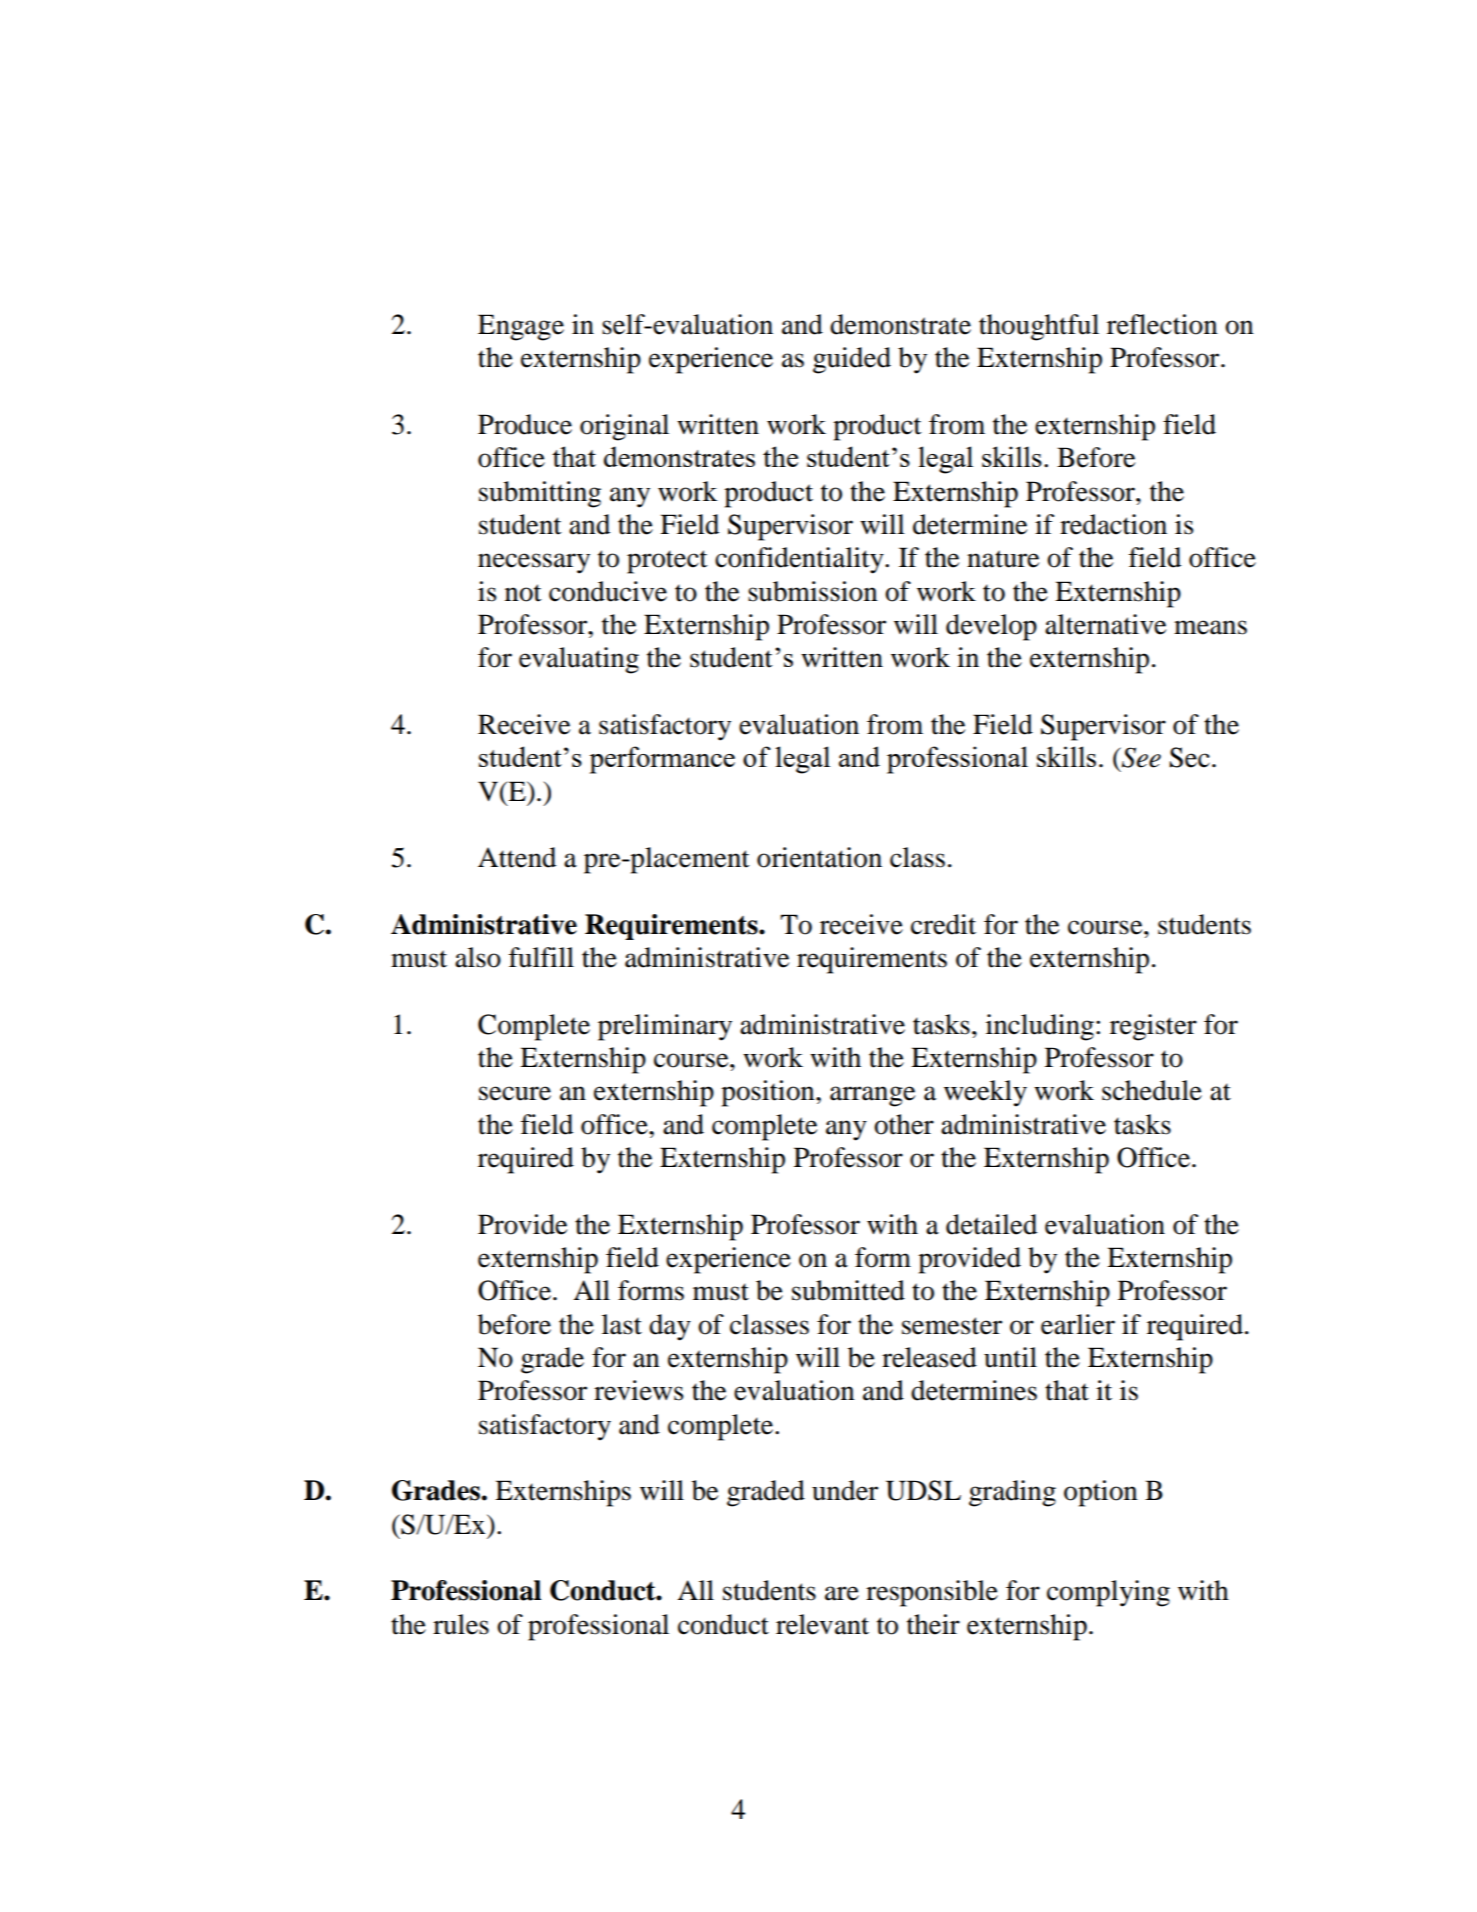 The height and width of the page is (1912, 1477). I want to click on schedule, so click(1152, 1090).
